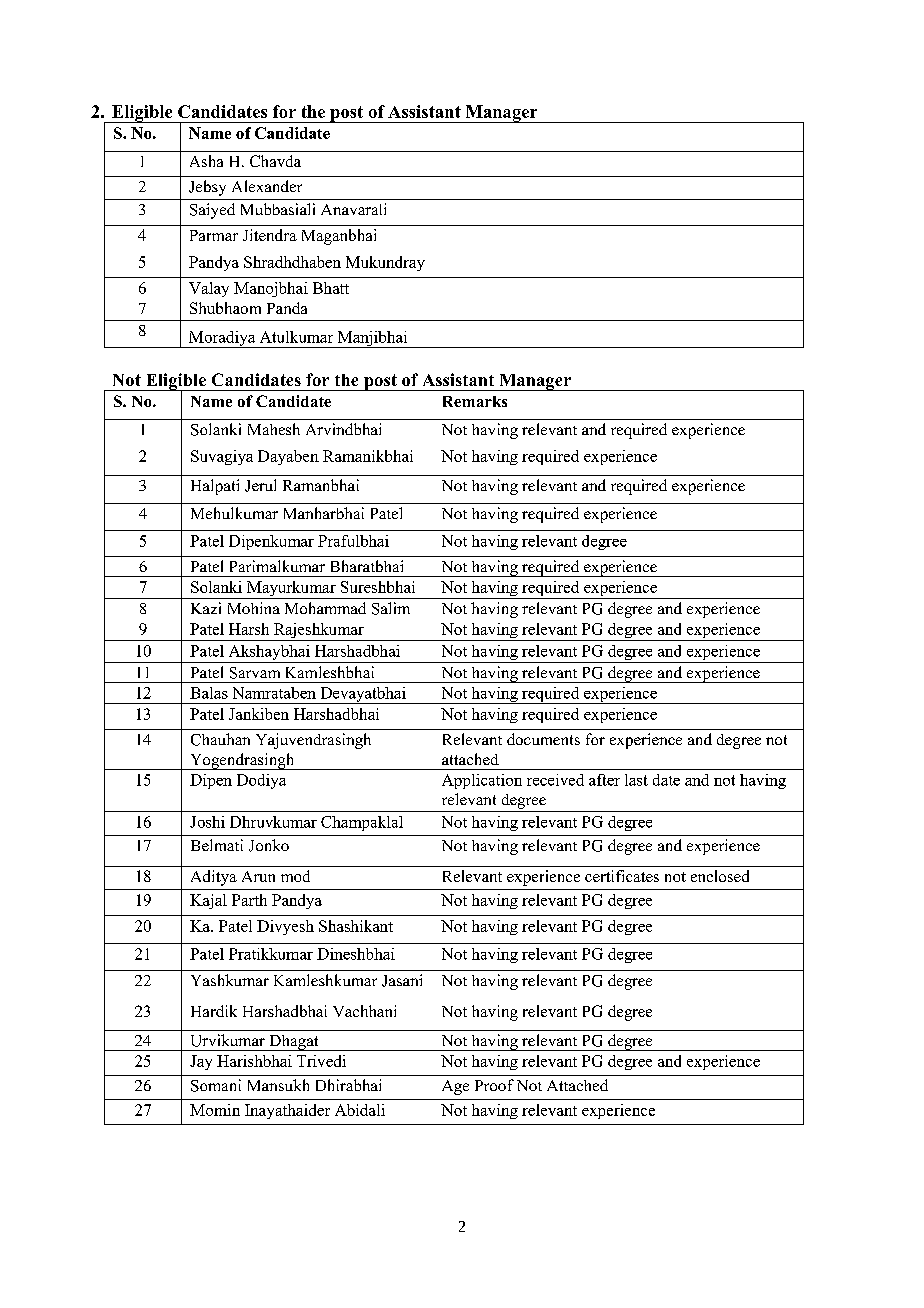  Describe the element at coordinates (206, 608) in the page. I see `Kazi` at that location.
